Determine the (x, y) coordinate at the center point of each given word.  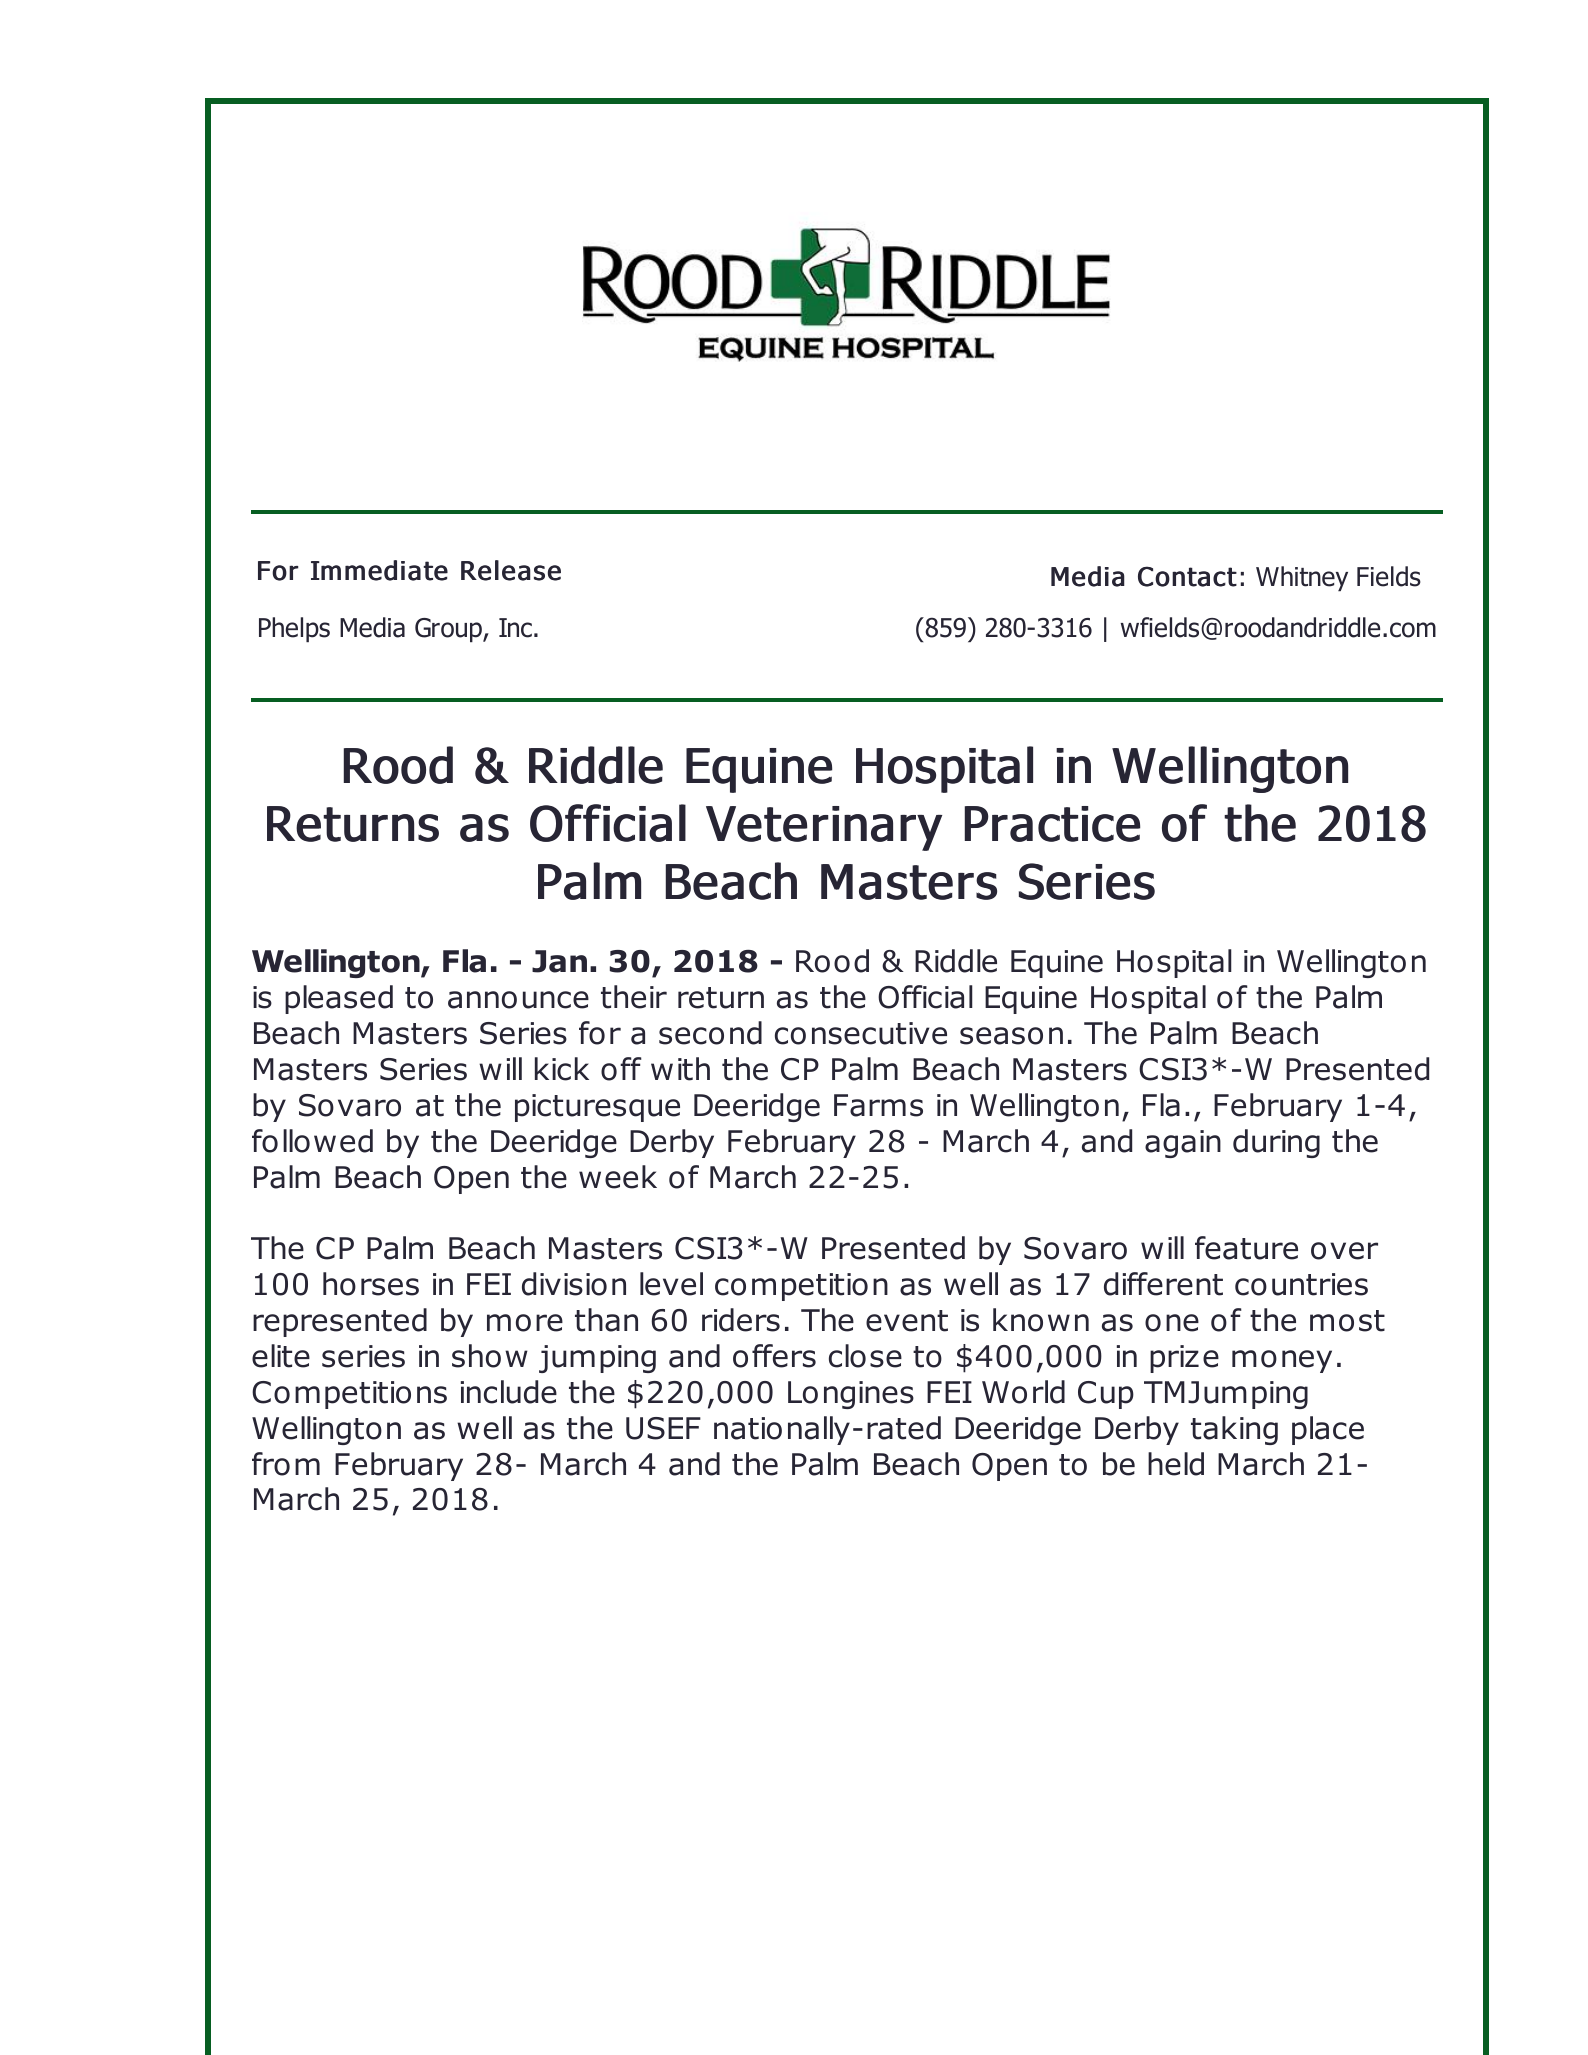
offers (774, 1356)
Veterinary (824, 828)
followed (312, 1141)
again (1183, 1144)
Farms (878, 1105)
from (286, 1464)
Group (449, 630)
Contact (1187, 576)
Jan (559, 961)
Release (511, 570)
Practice (1052, 824)
